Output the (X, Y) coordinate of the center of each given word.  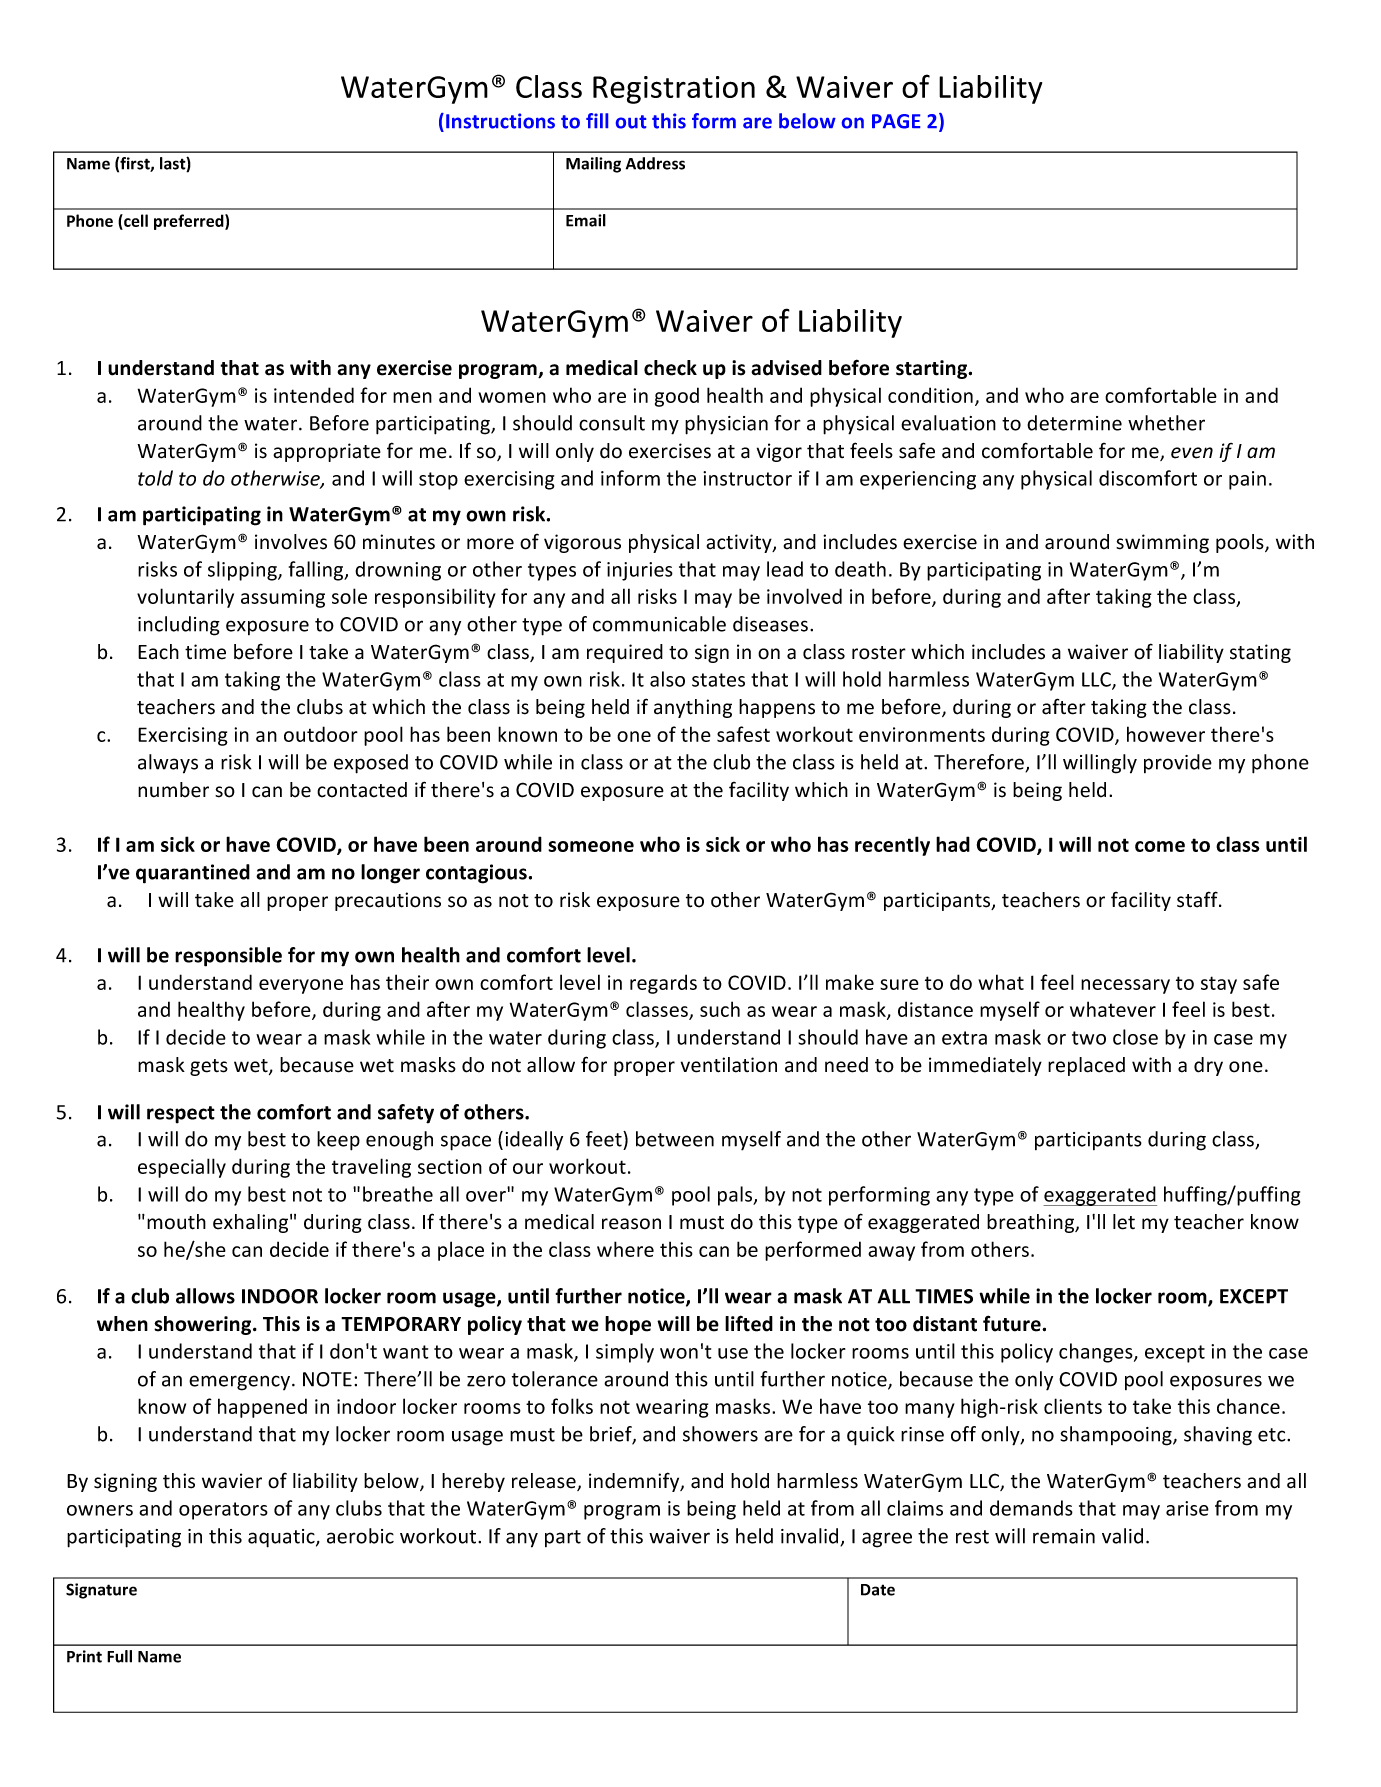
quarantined (193, 874)
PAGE (896, 121)
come (1160, 846)
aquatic (282, 1538)
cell (135, 222)
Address (655, 163)
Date (878, 1590)
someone (591, 846)
